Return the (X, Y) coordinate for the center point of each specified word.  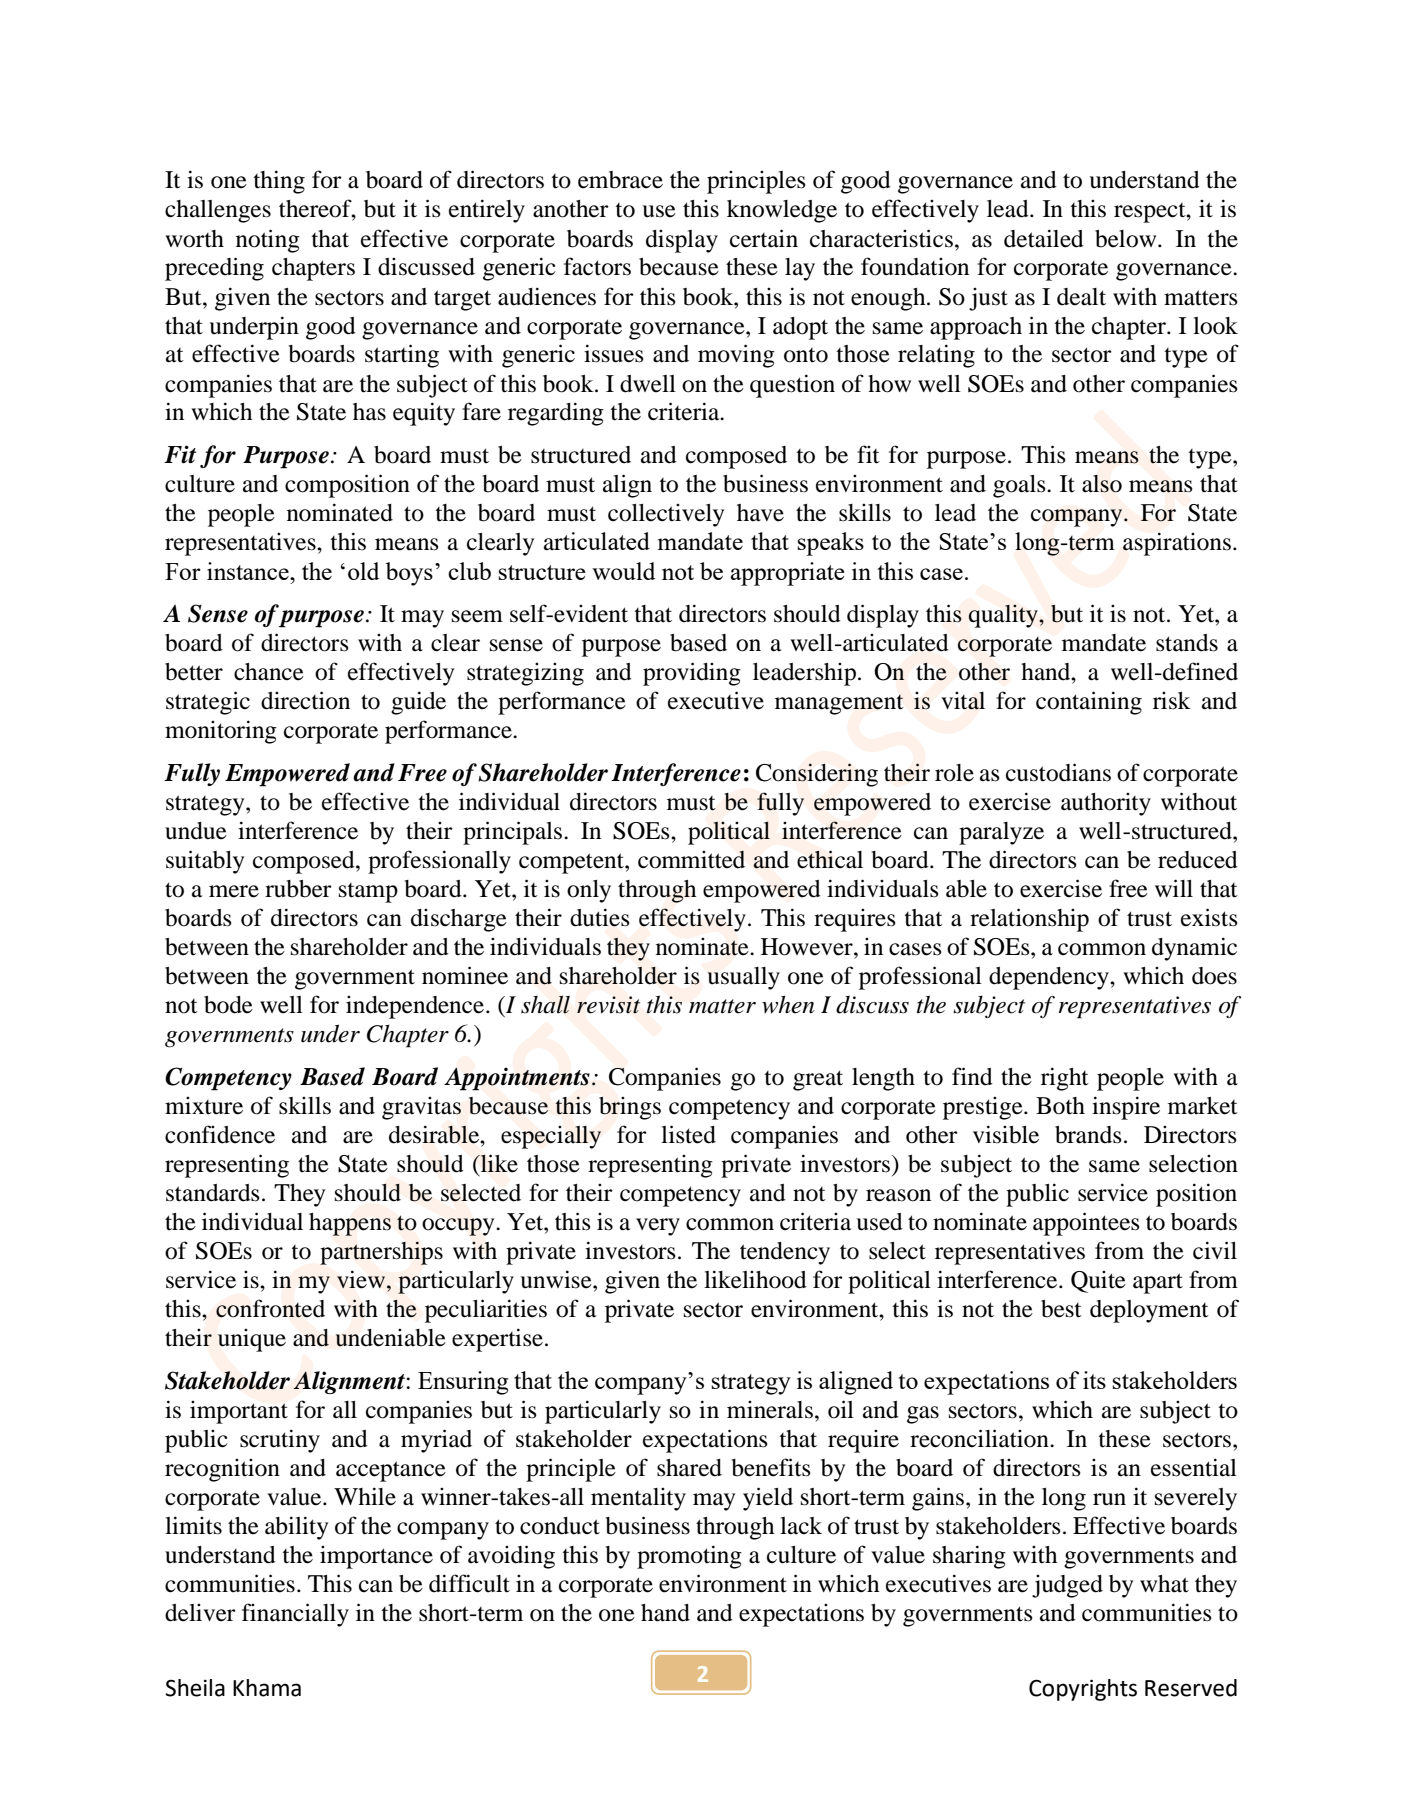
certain (764, 238)
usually (743, 978)
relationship (1029, 920)
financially (295, 1615)
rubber (298, 889)
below (1127, 239)
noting (268, 241)
